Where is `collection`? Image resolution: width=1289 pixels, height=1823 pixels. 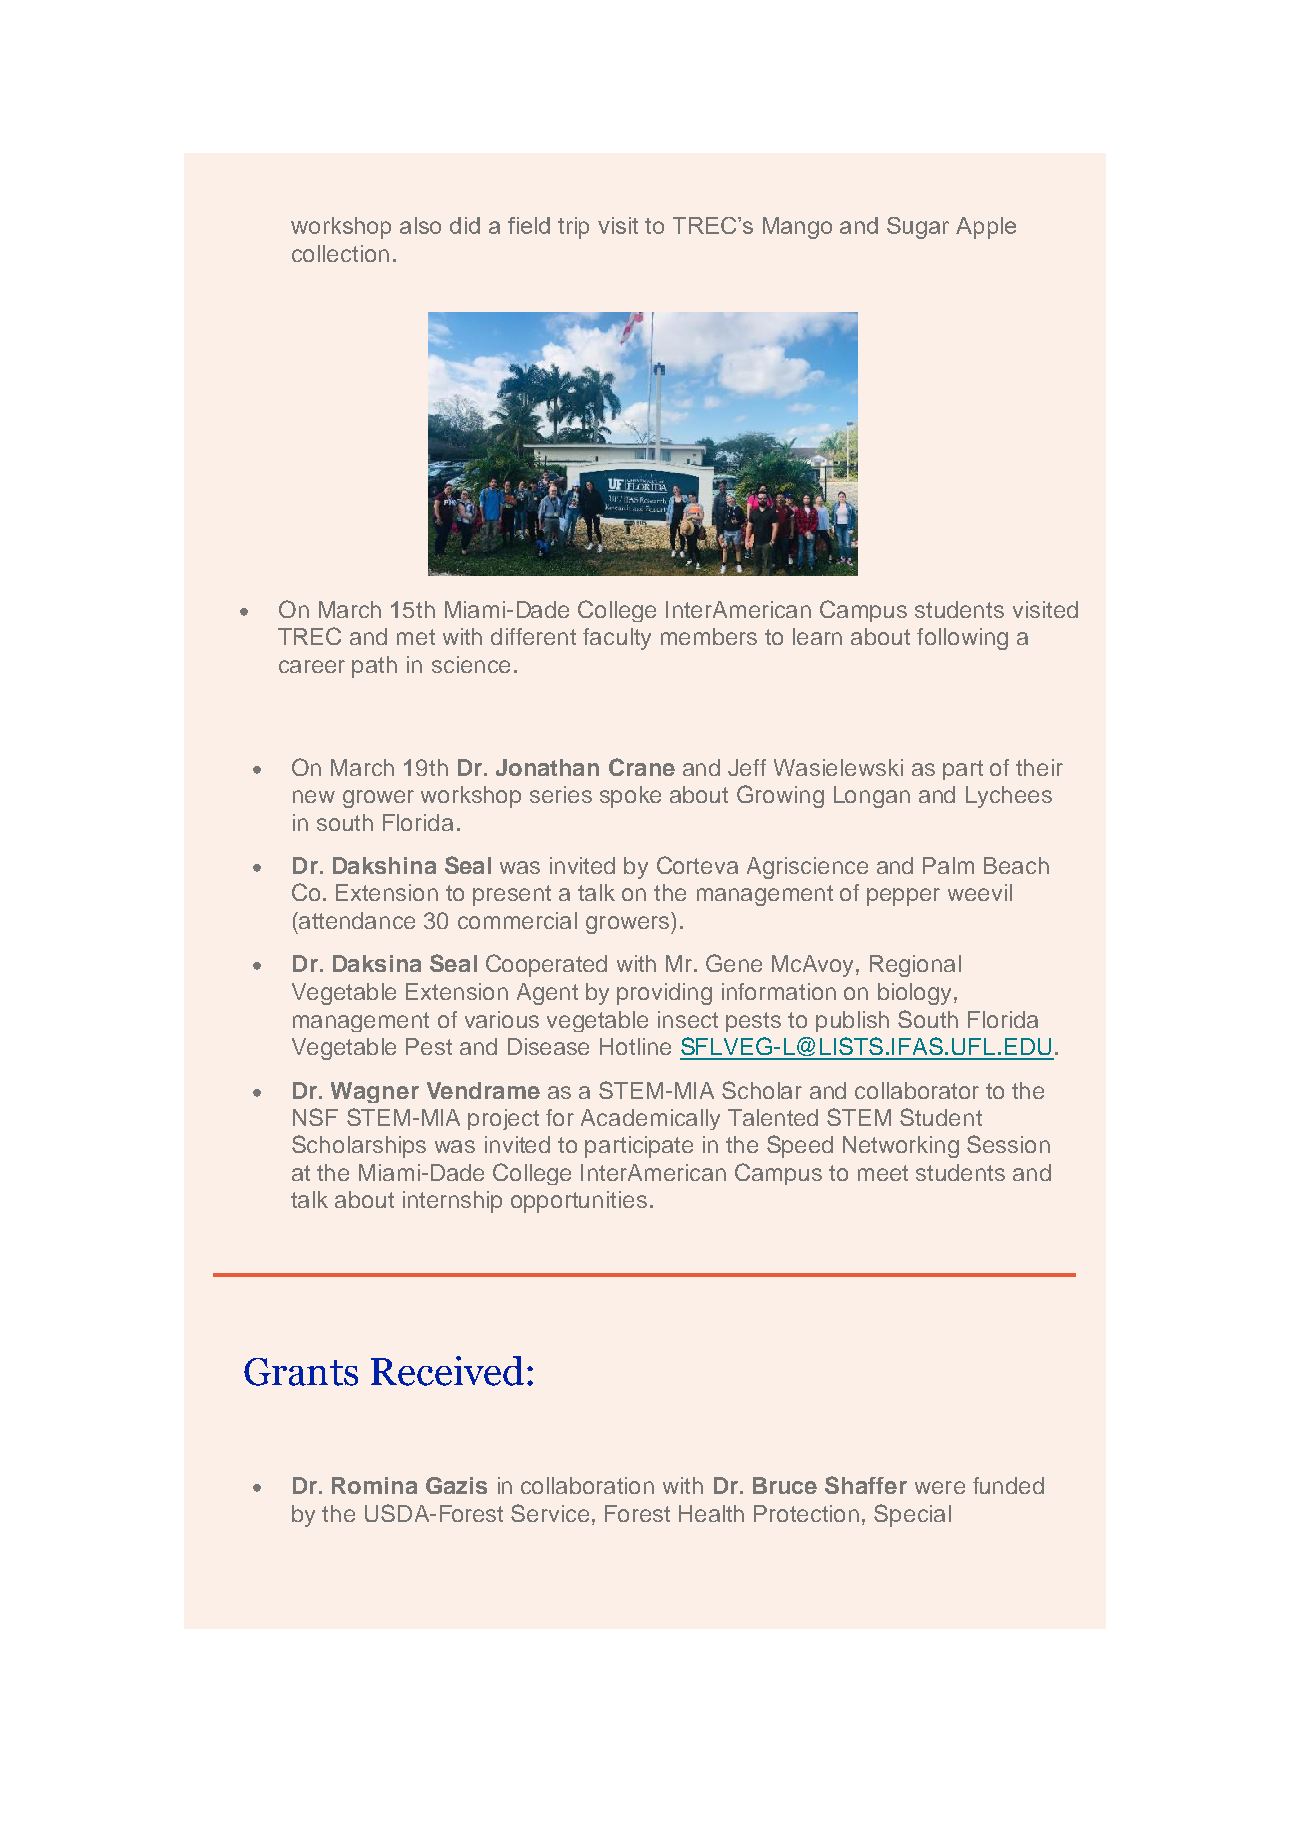
collection is located at coordinates (340, 253).
